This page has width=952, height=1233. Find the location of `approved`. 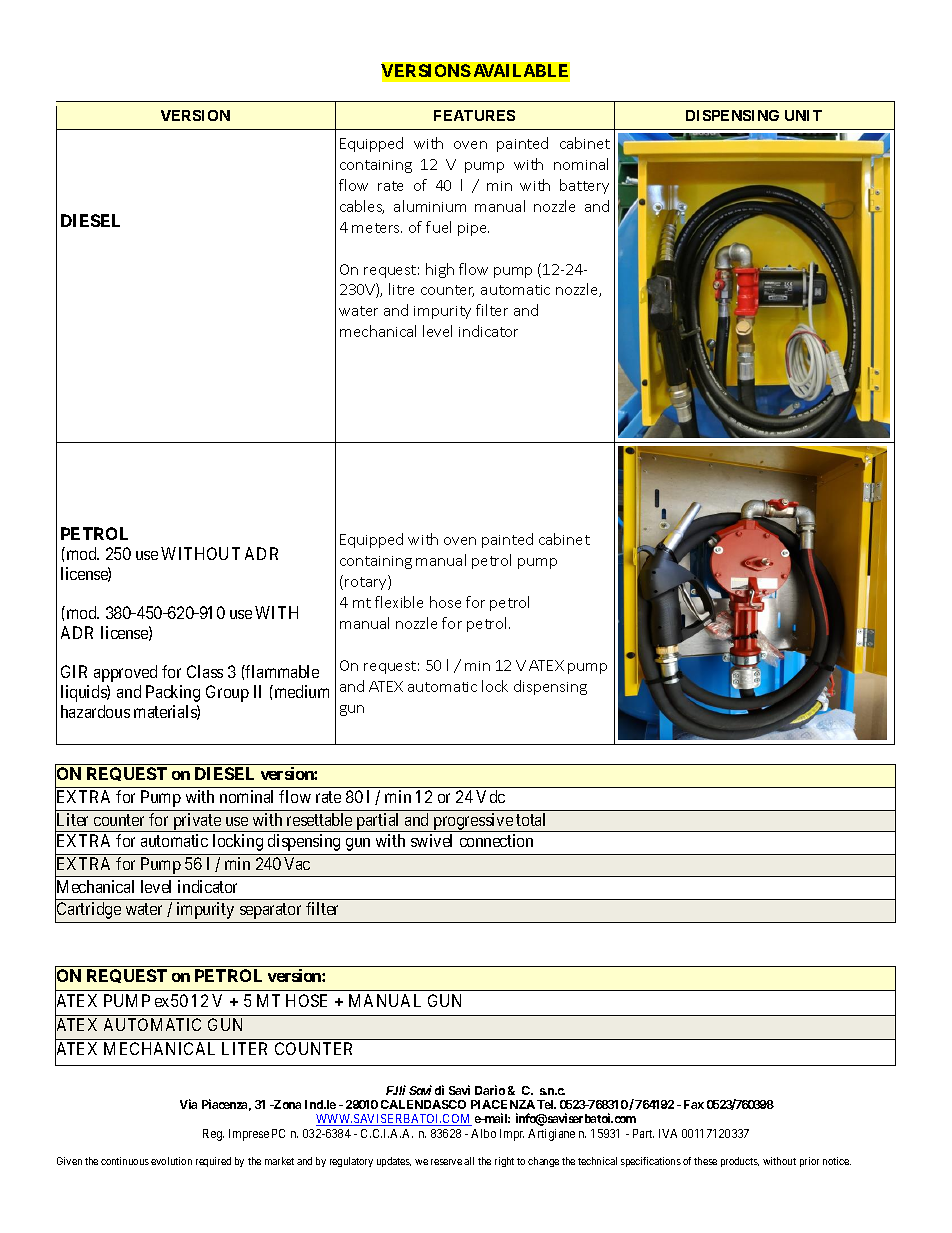

approved is located at coordinates (125, 673).
